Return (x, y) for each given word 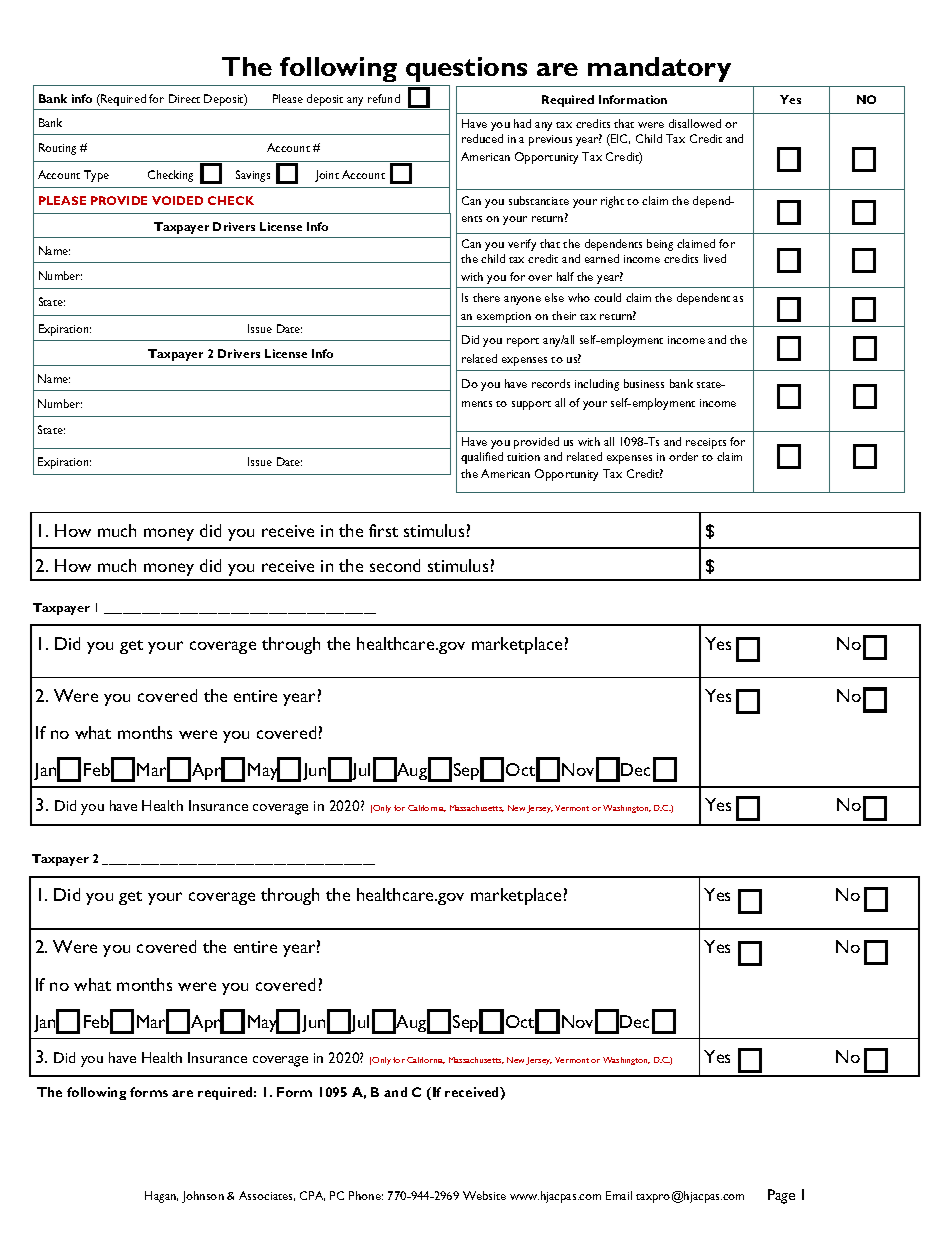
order (683, 456)
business (644, 383)
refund (384, 98)
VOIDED (177, 200)
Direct (184, 98)
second (395, 565)
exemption (504, 317)
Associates (267, 1196)
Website (484, 1195)
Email (619, 1195)
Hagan (161, 1197)
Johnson (203, 1197)
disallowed (695, 123)
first (383, 530)
